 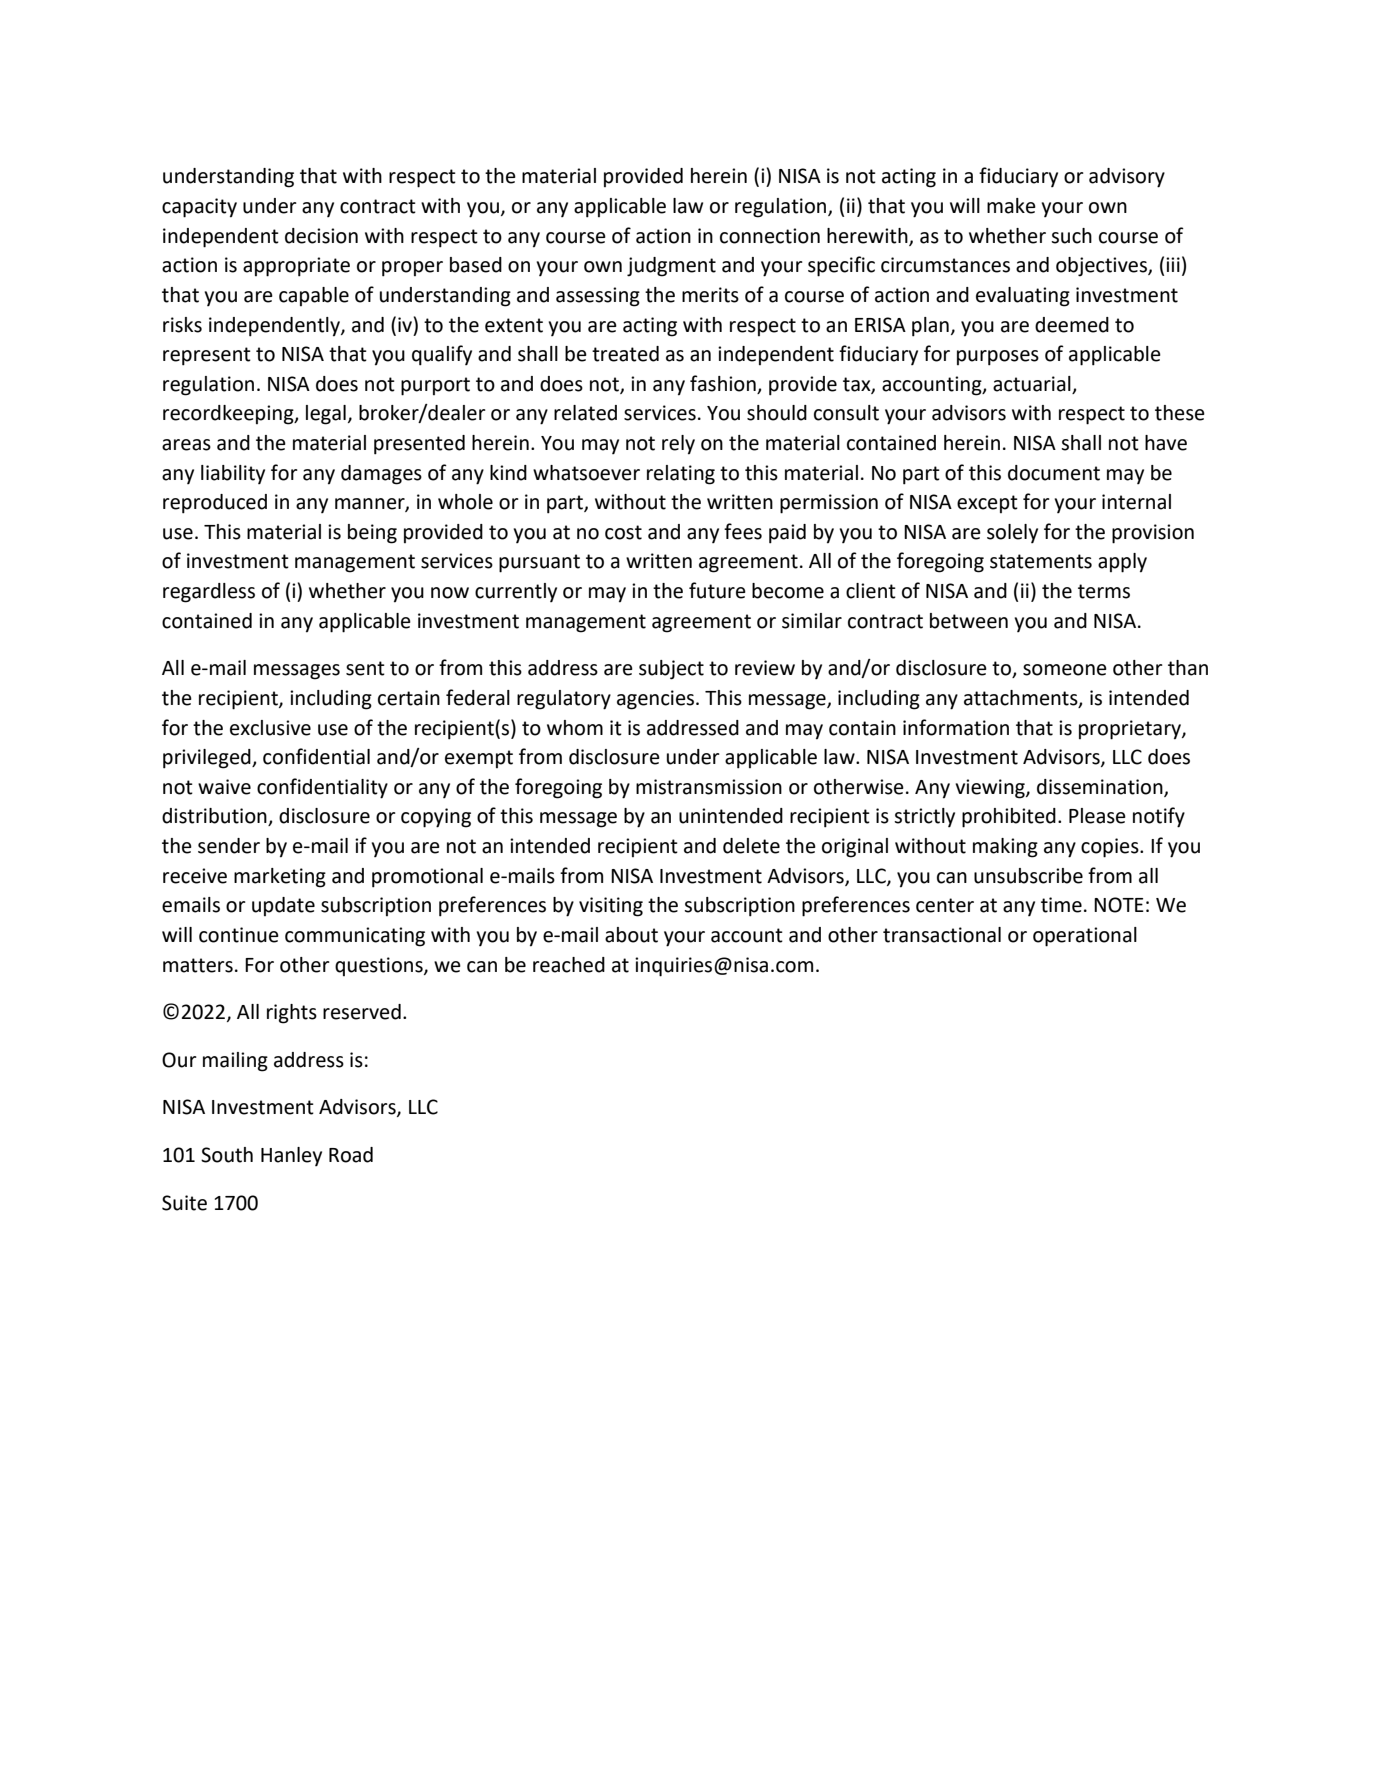 I want to click on operational, so click(x=1085, y=937).
